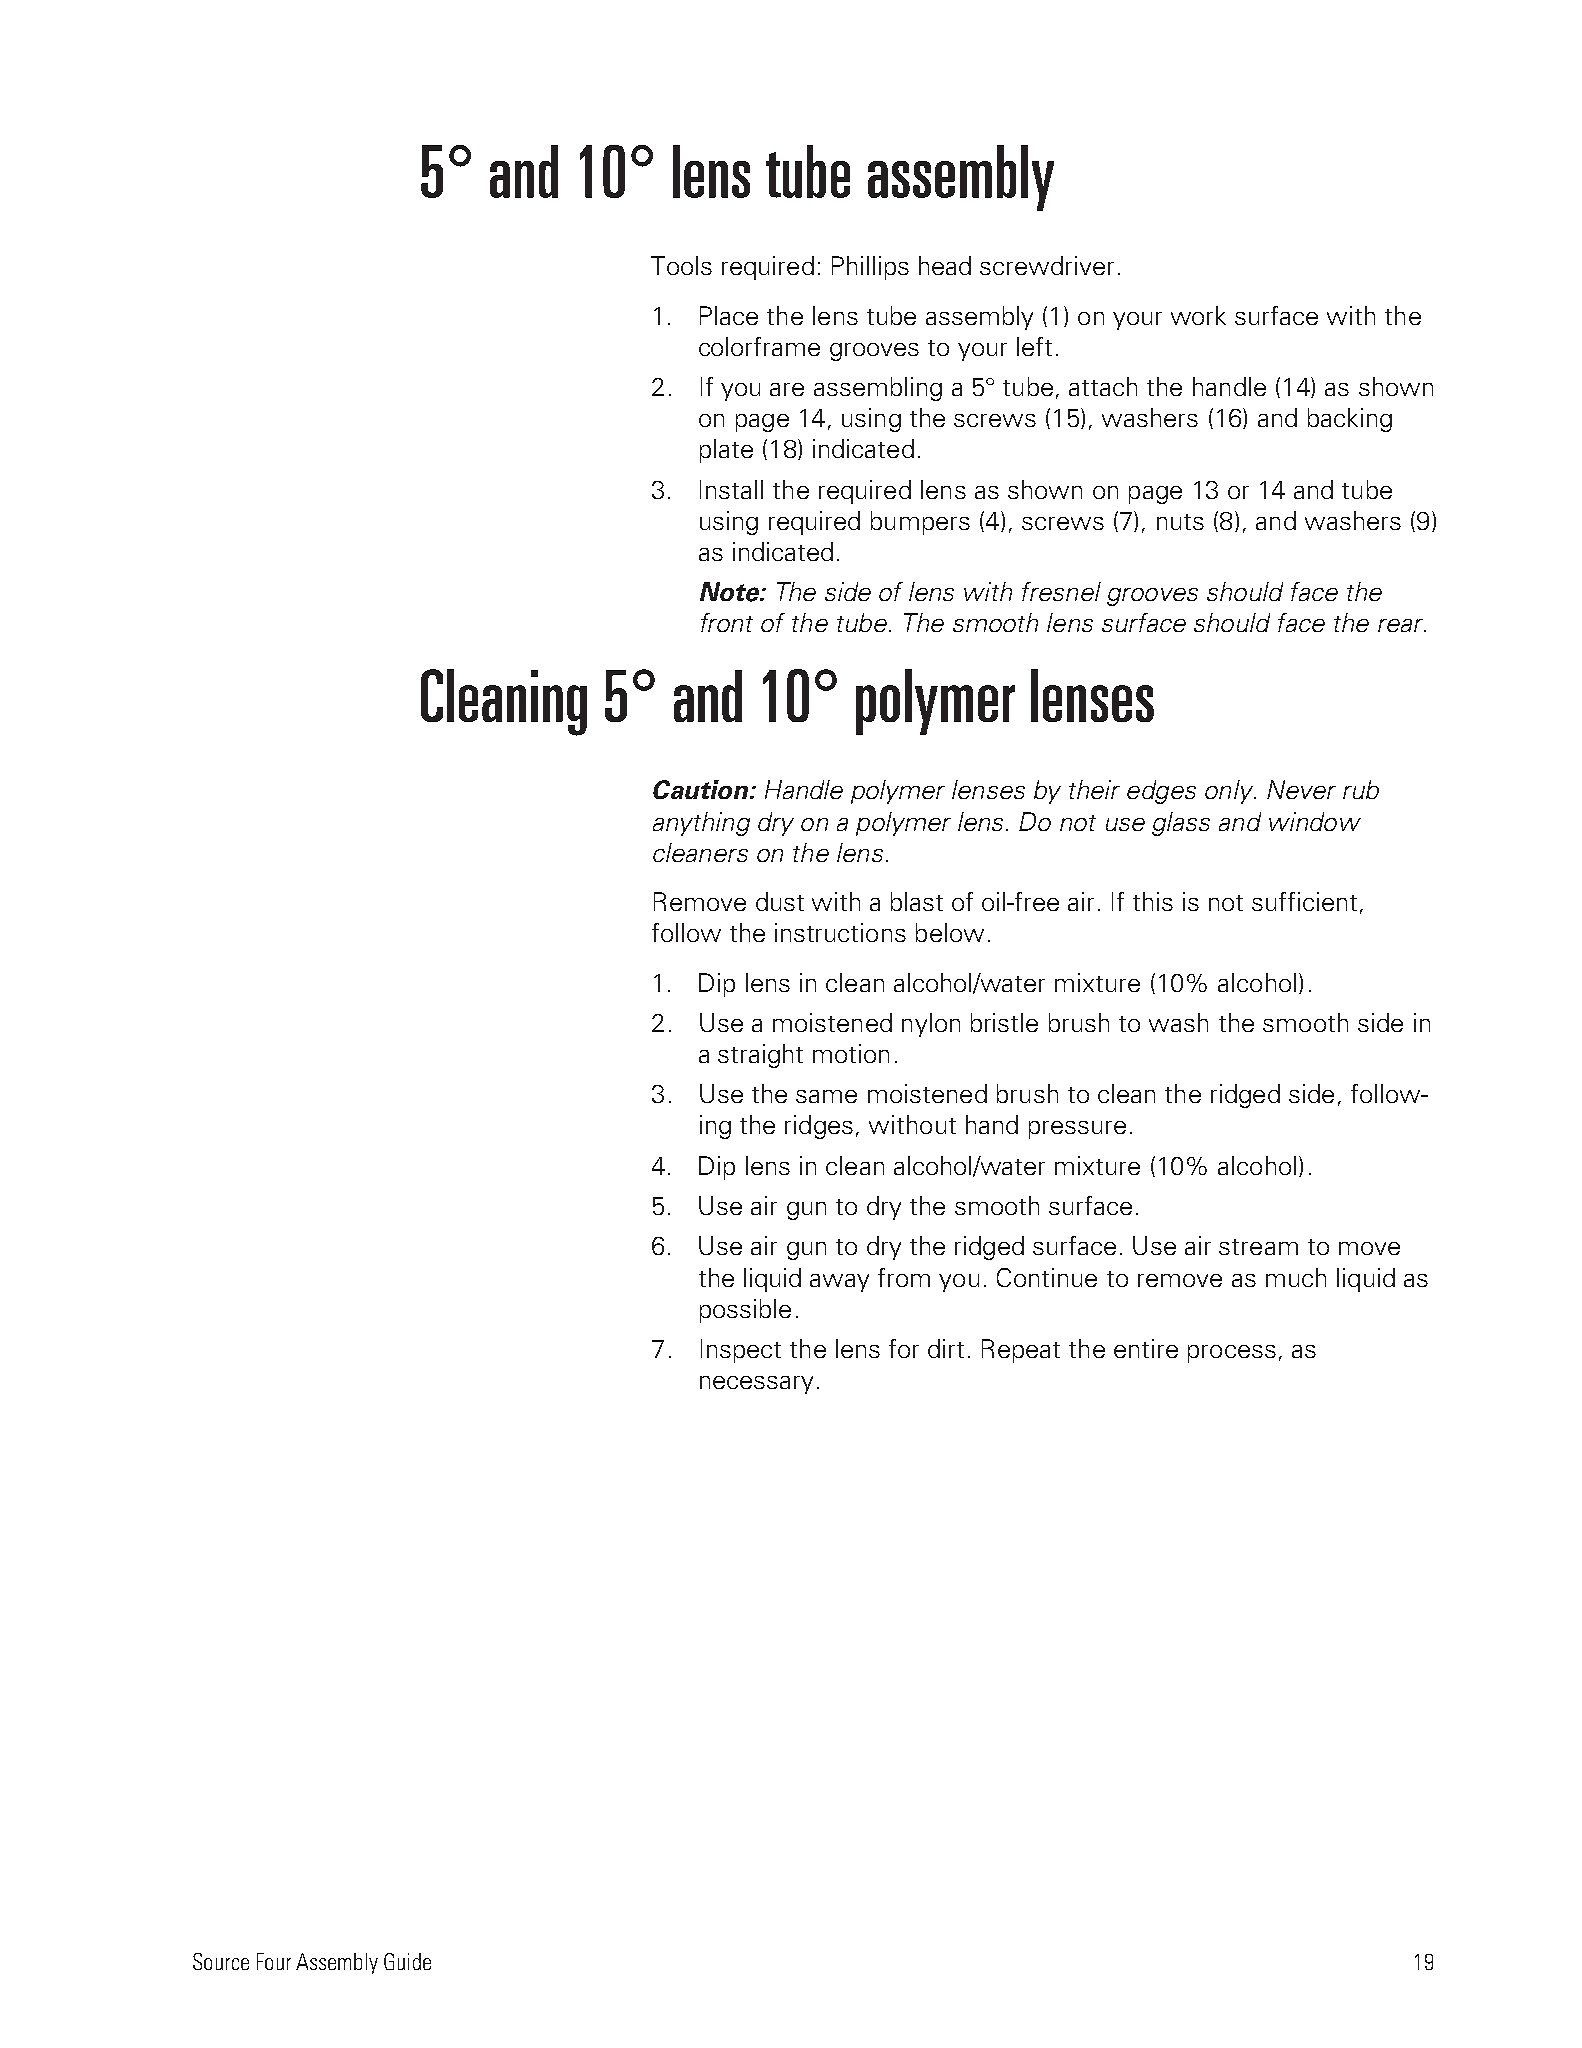 The image size is (1582, 2048). I want to click on Inspect, so click(741, 1351).
